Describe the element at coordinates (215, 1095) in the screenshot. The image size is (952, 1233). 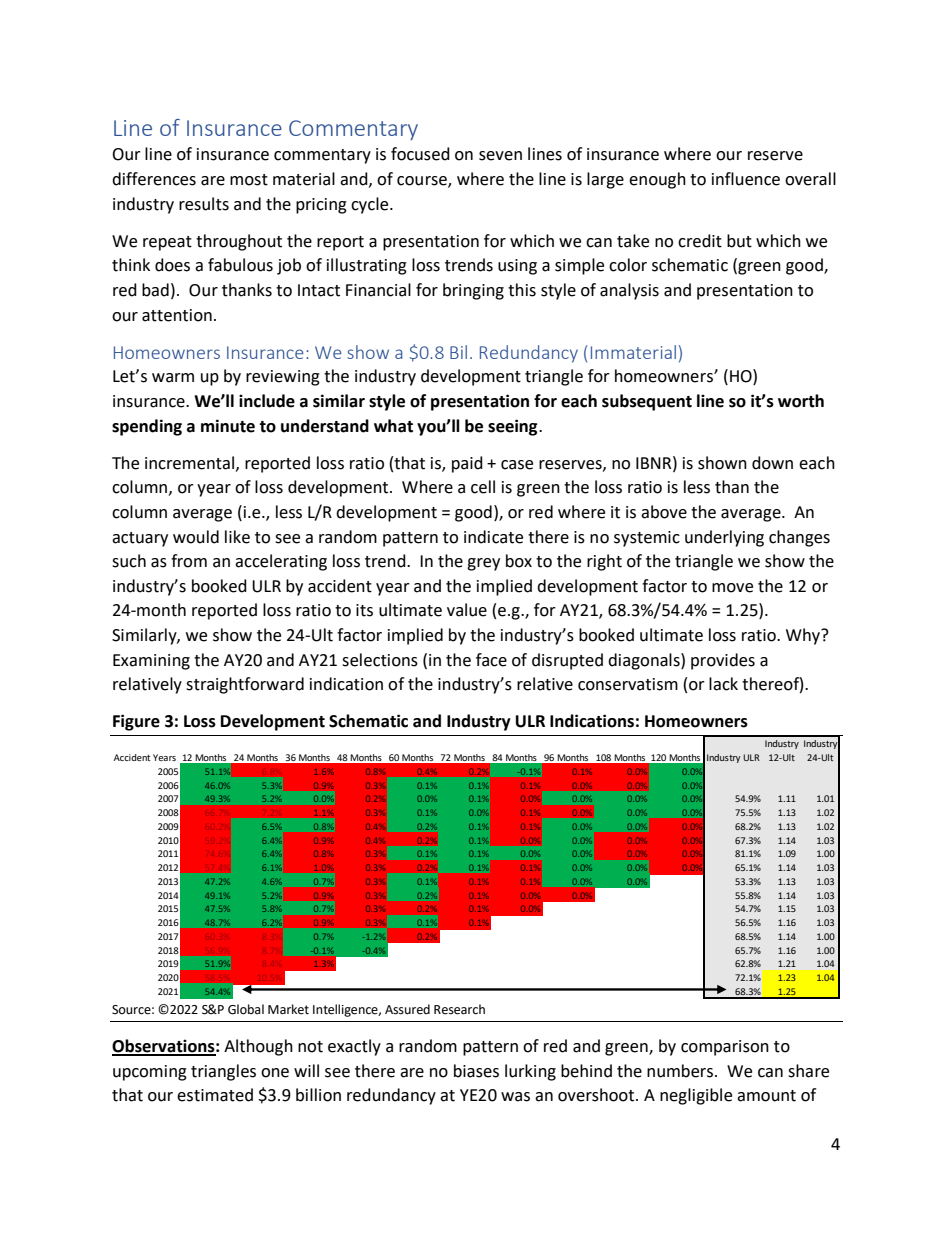
I see `estimated` at that location.
